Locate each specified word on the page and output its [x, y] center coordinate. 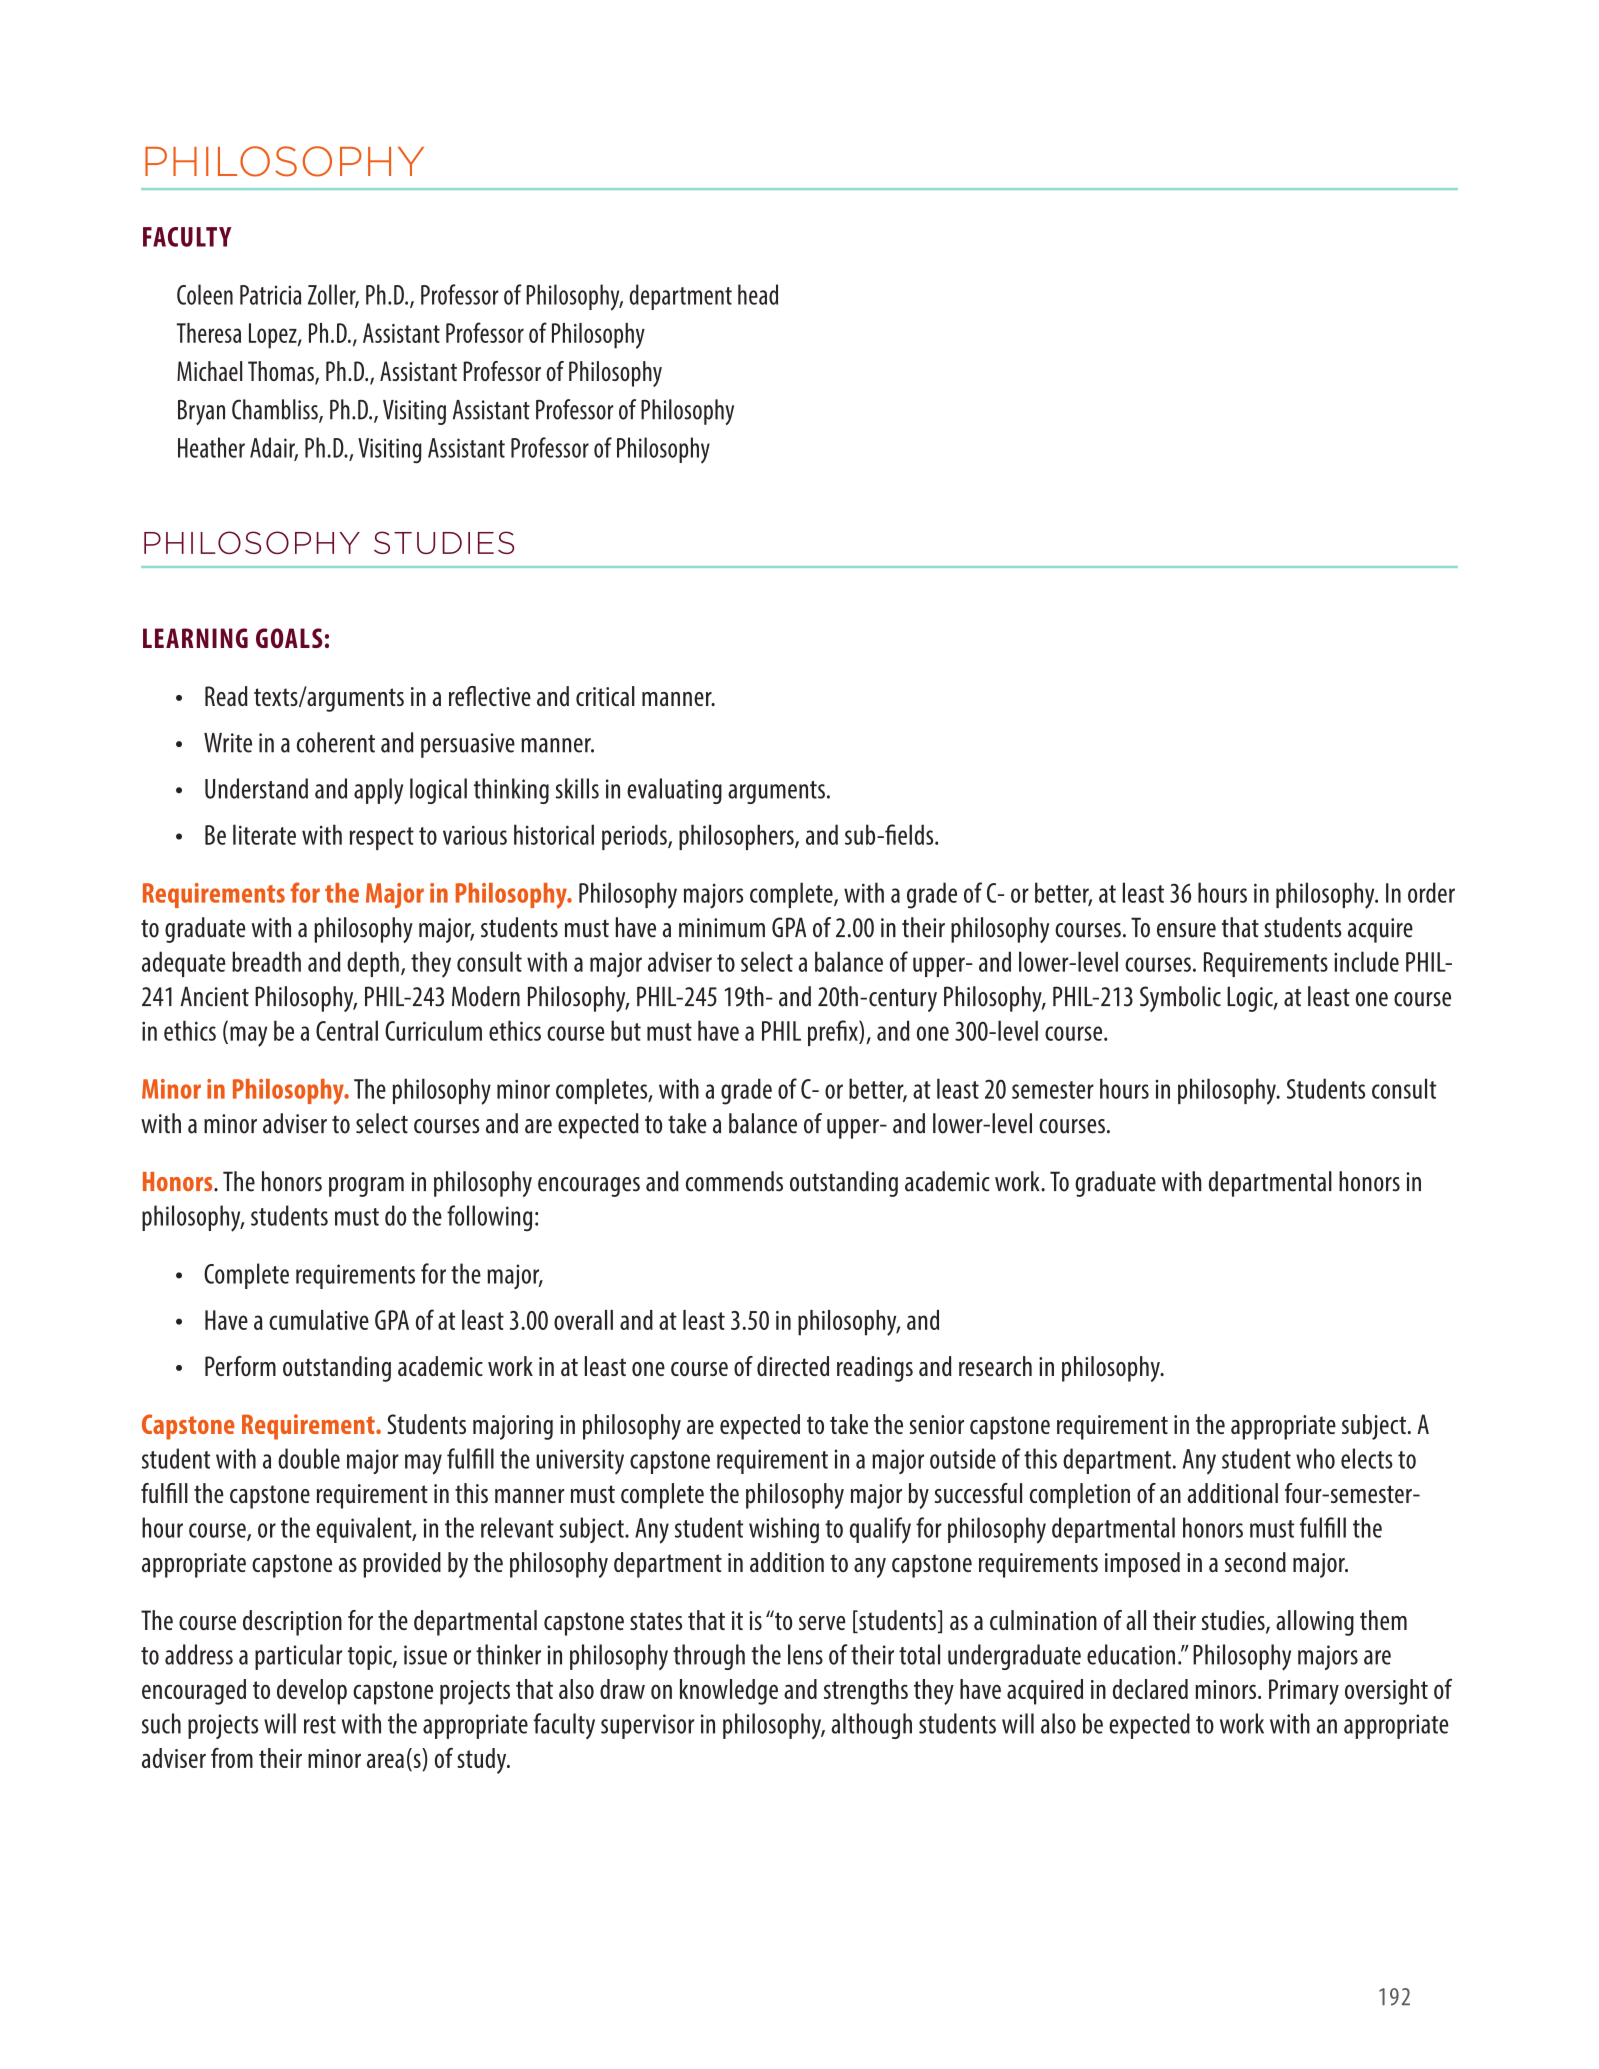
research [995, 1366]
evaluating [674, 791]
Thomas [282, 372]
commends [734, 1181]
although [871, 1726]
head [758, 294]
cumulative [319, 1320]
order [1431, 892]
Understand [256, 788]
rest [320, 1725]
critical [605, 696]
